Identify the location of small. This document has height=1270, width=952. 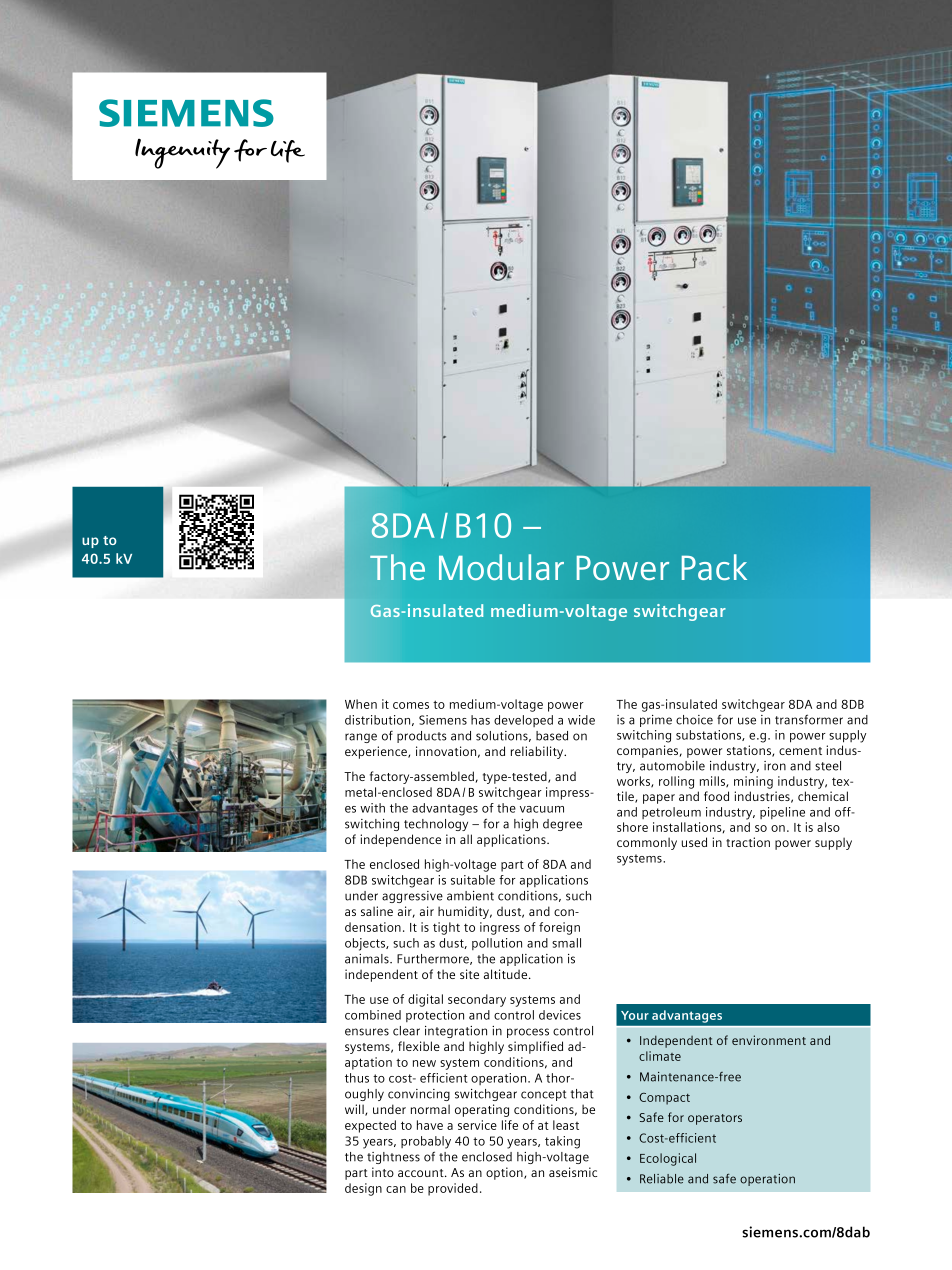
(566, 943).
